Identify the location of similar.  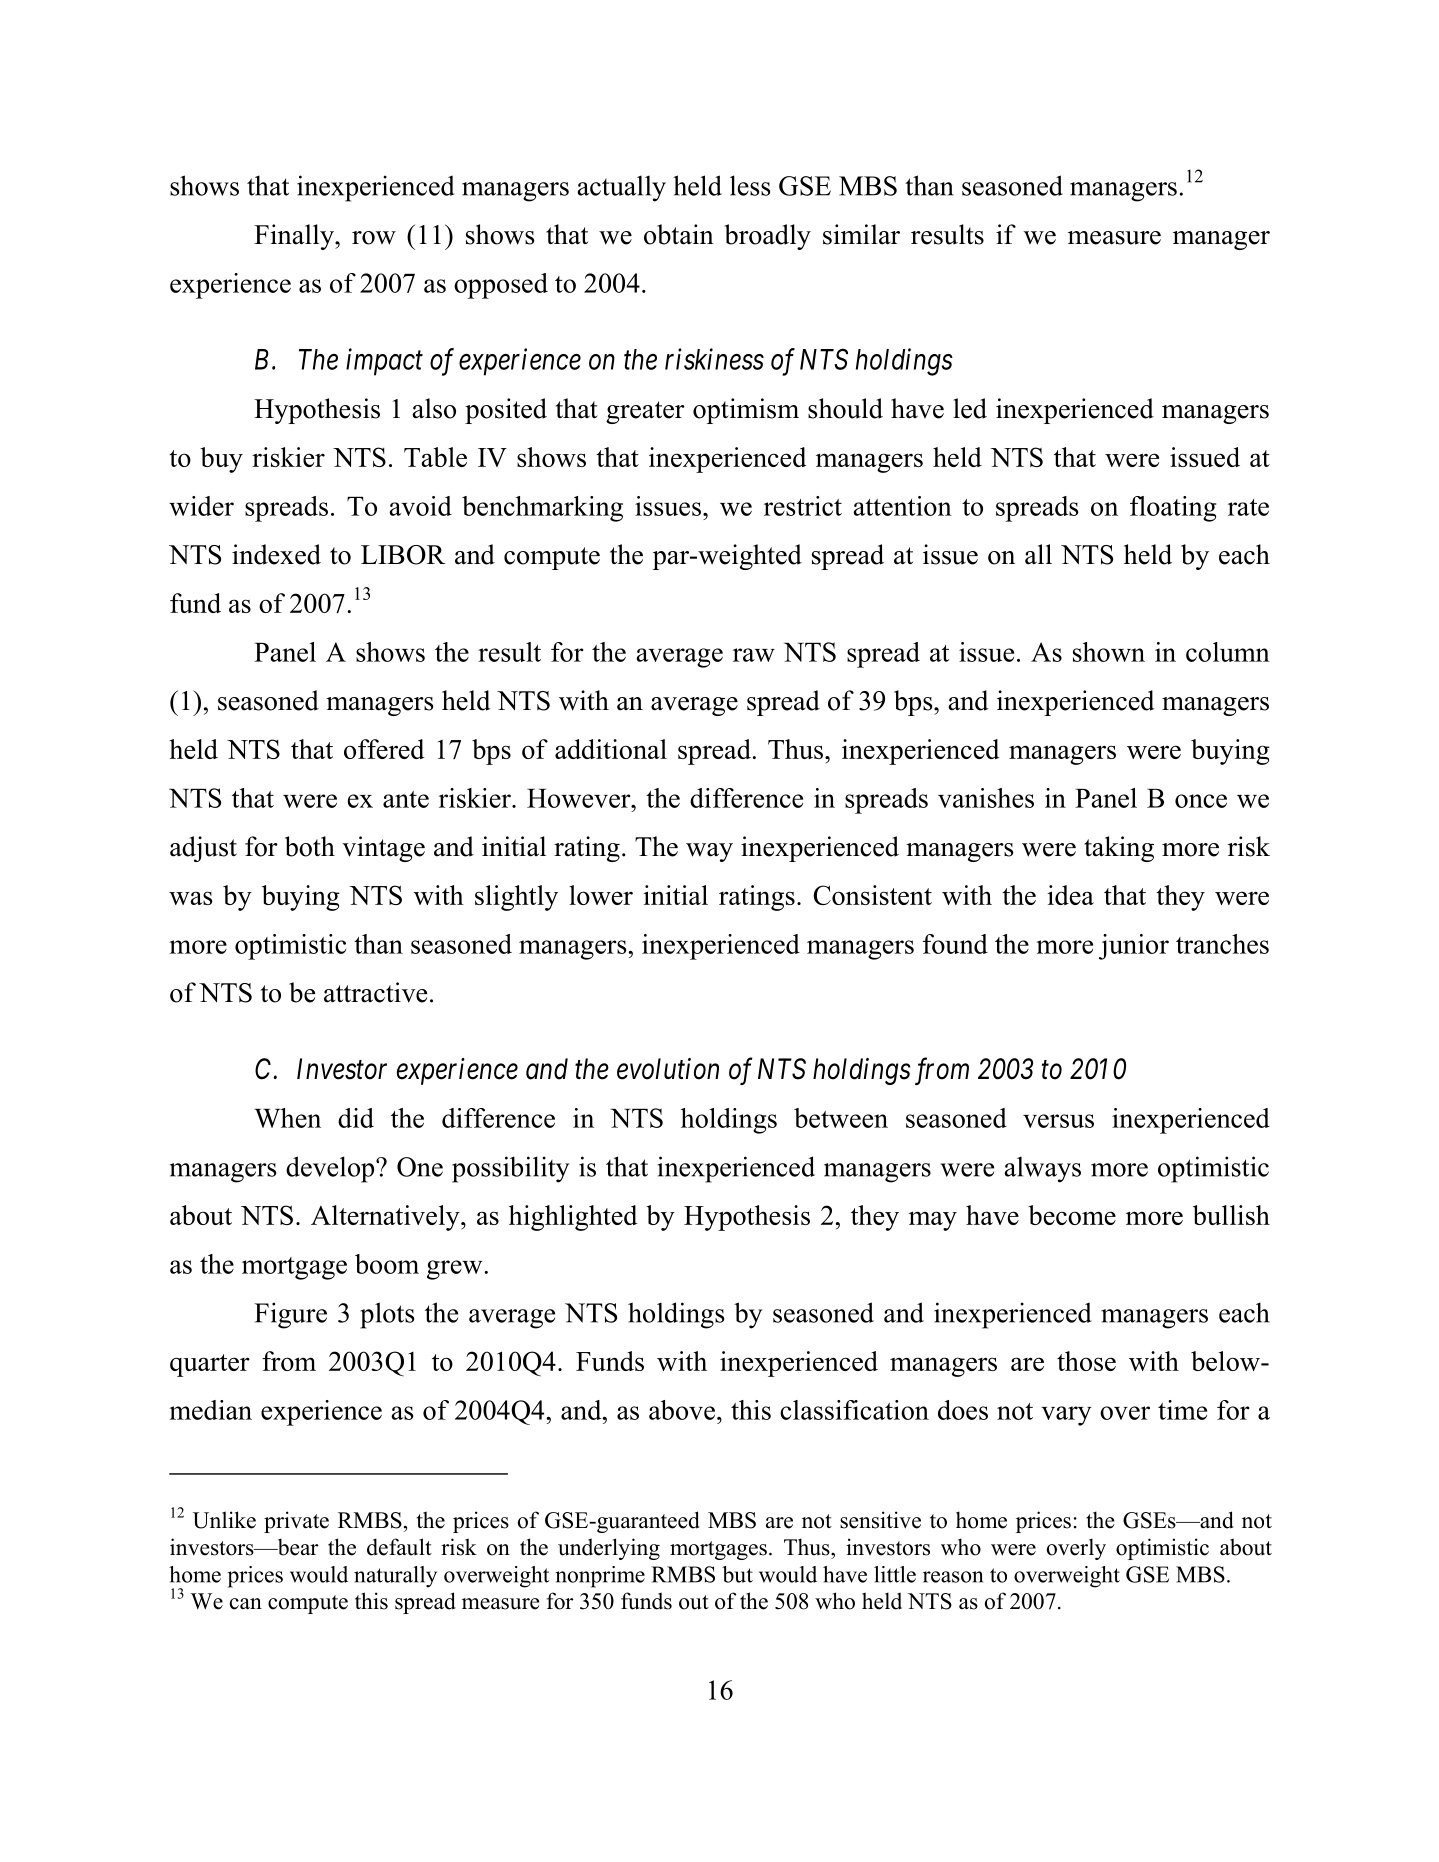
(861, 234).
